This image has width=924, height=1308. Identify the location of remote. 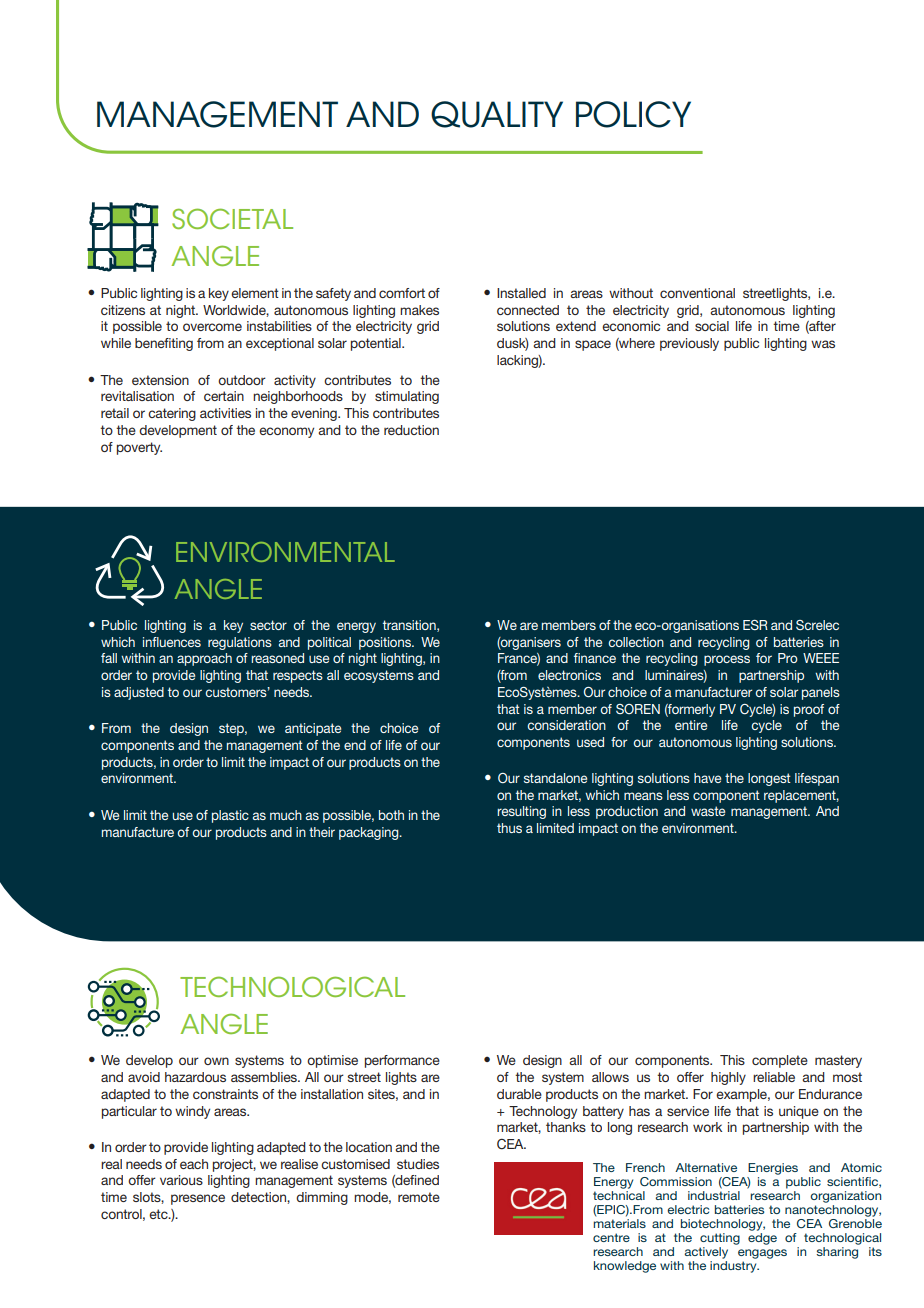
(419, 1197).
